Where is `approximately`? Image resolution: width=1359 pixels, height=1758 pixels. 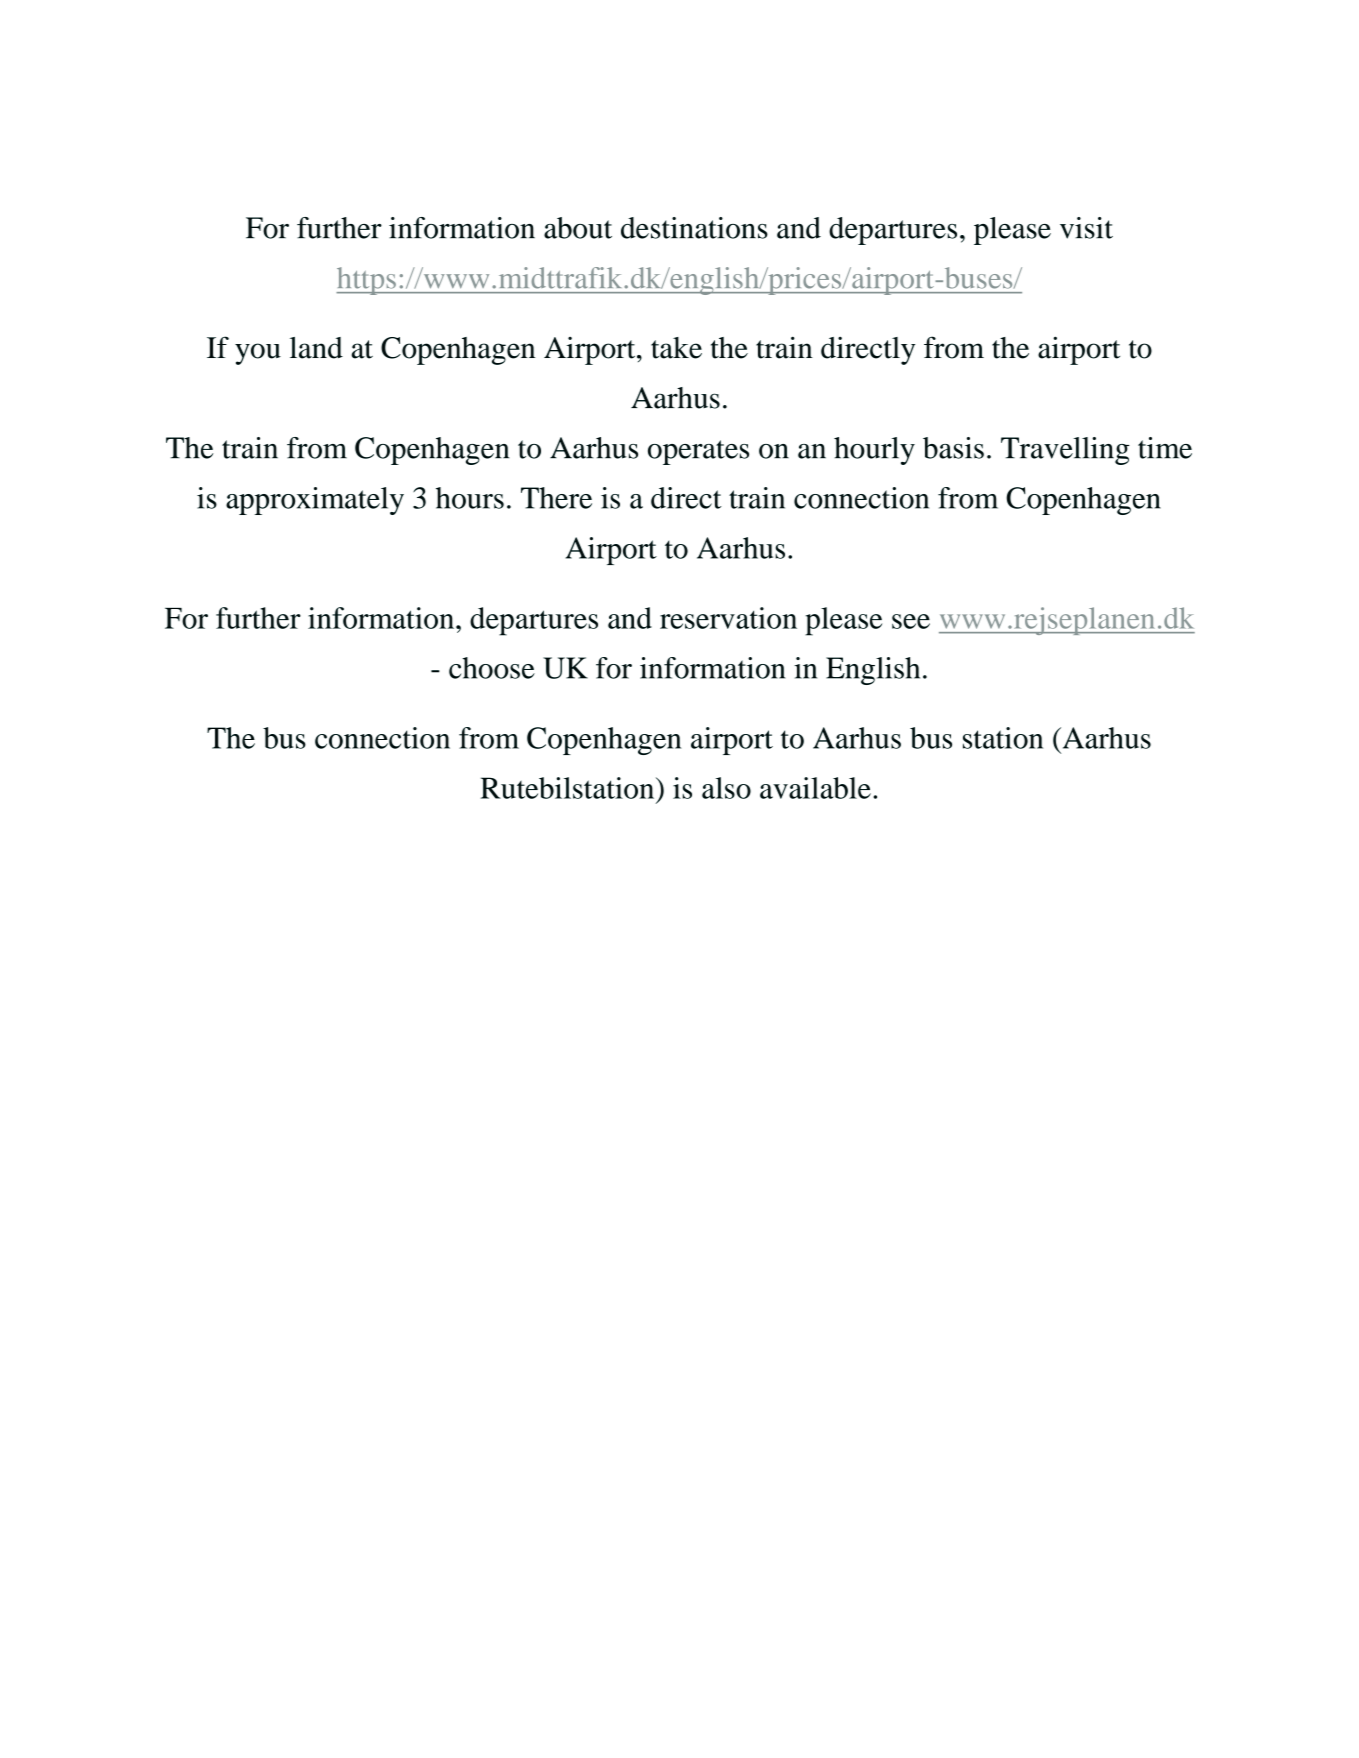
approximately is located at coordinates (315, 501).
